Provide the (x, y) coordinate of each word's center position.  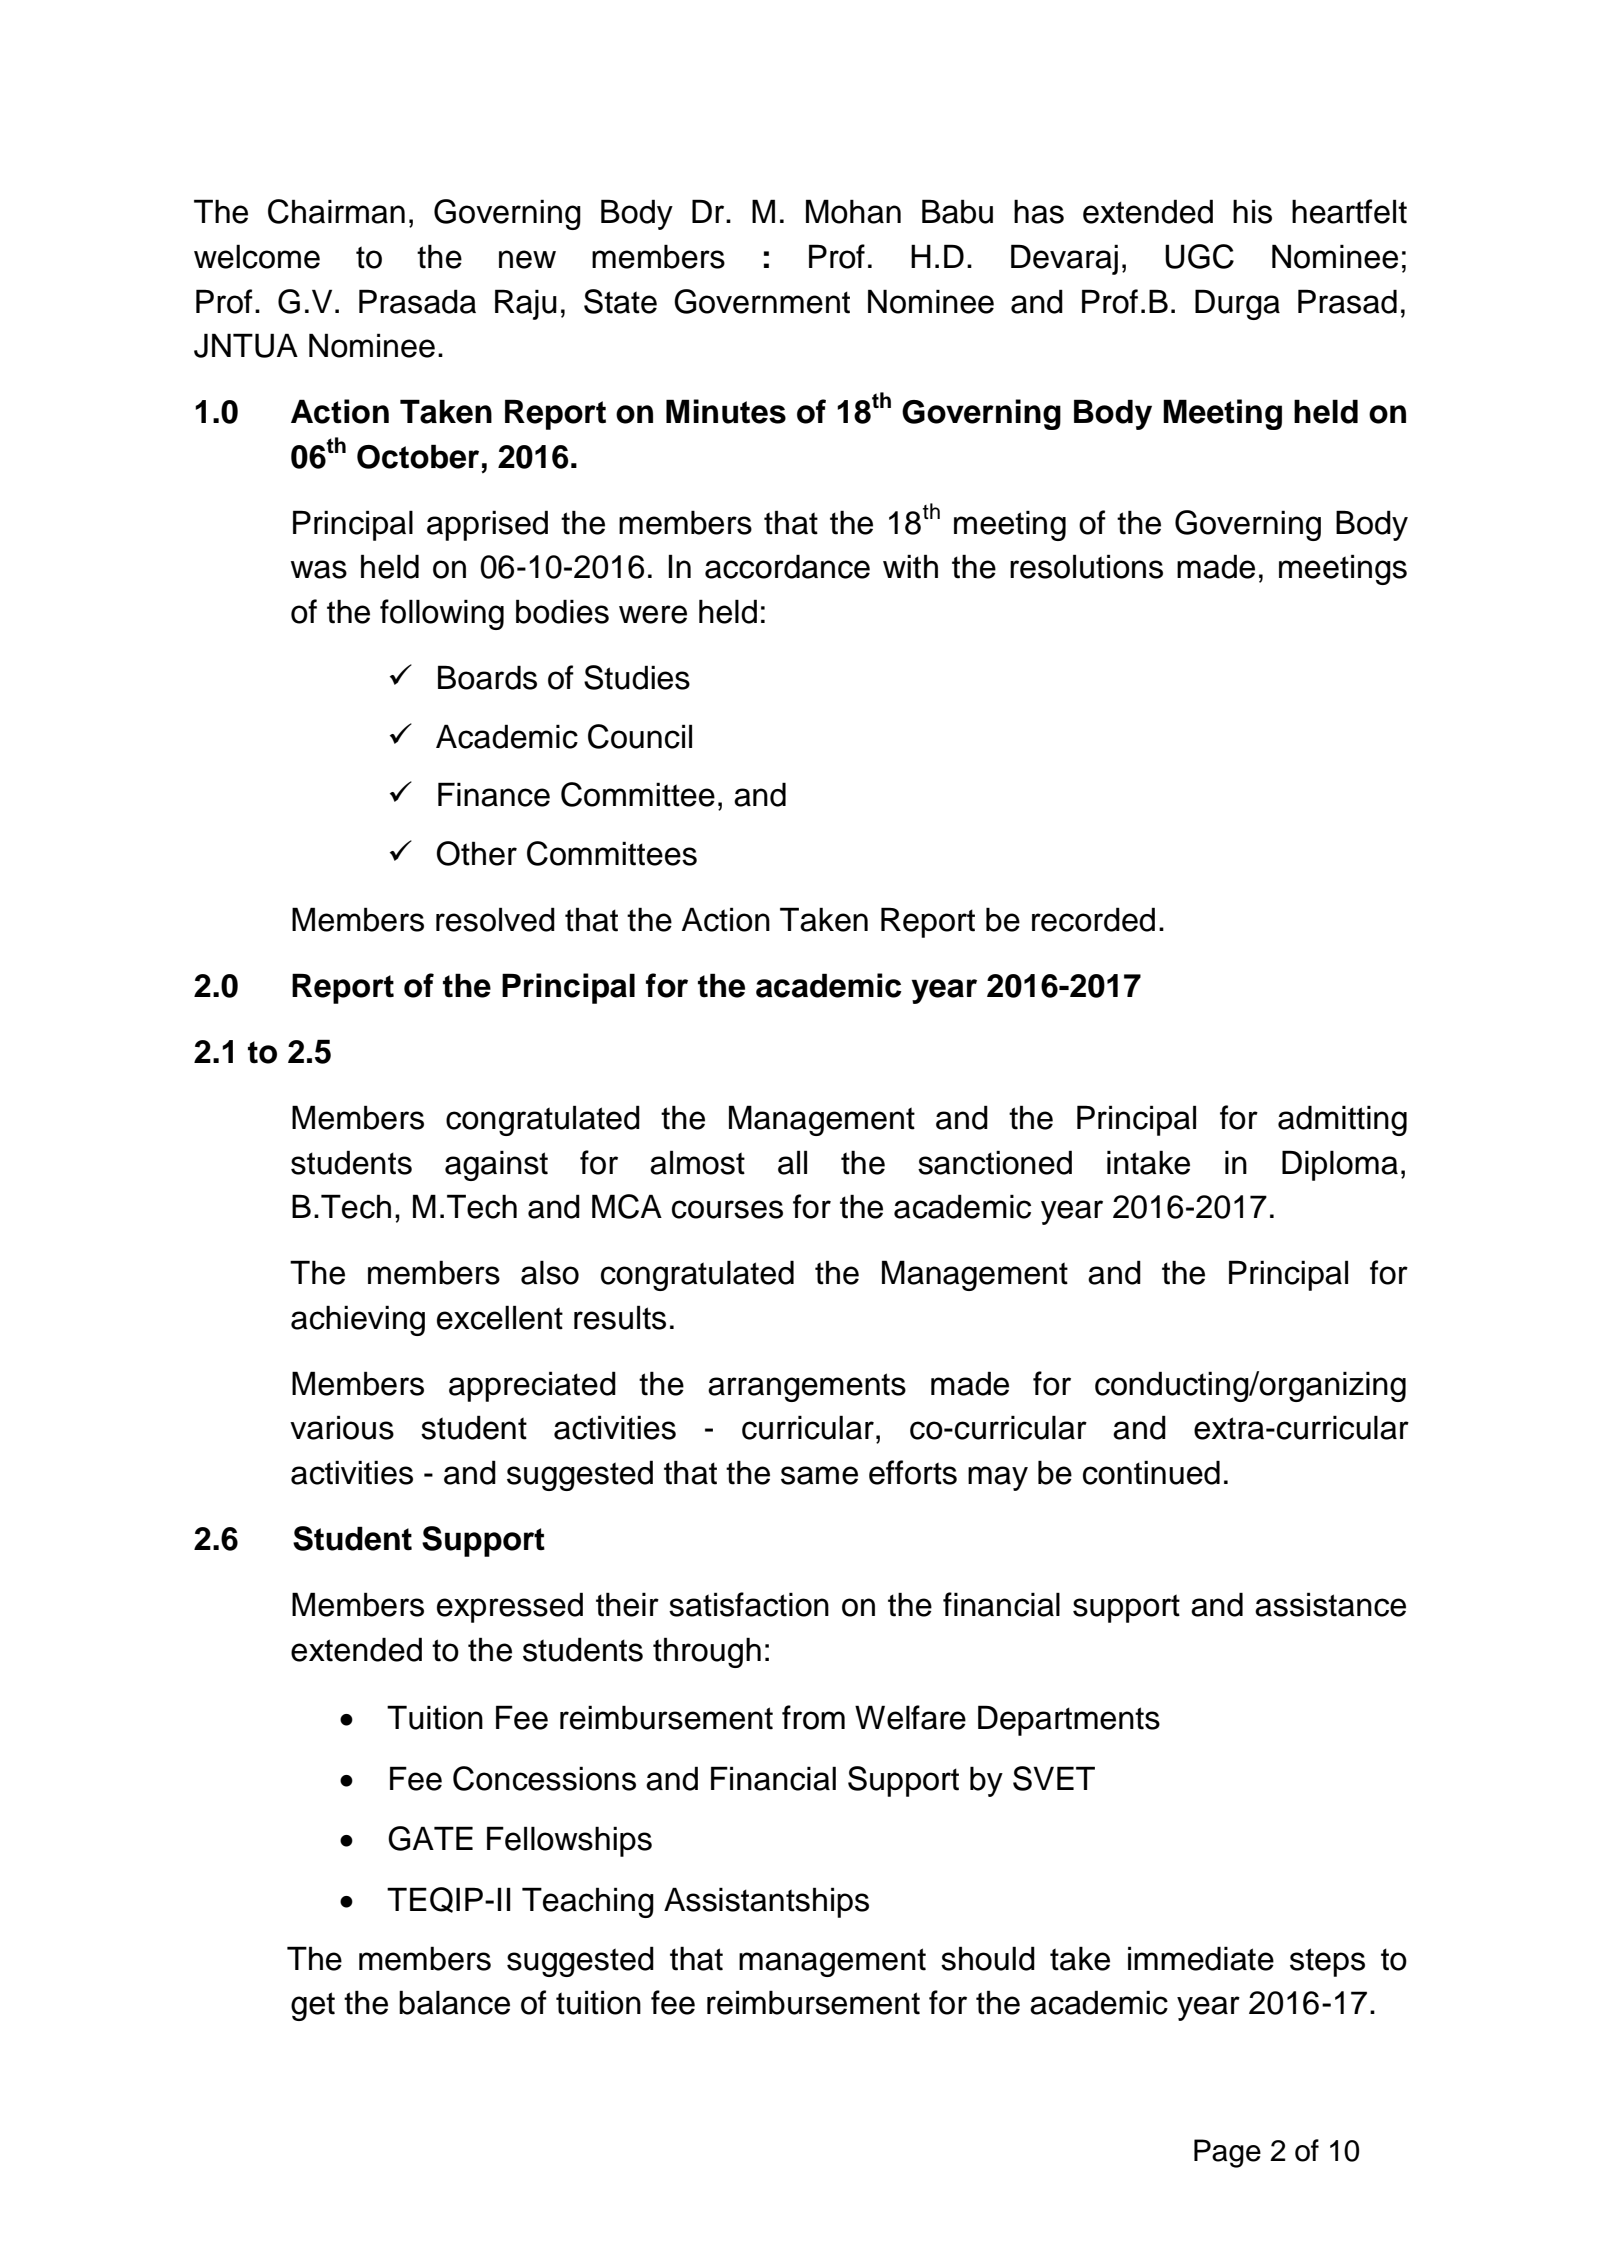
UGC (1199, 256)
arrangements (807, 1387)
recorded (1093, 919)
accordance (787, 566)
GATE (430, 1838)
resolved (495, 919)
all (792, 1162)
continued (1151, 1472)
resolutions (1086, 566)
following (442, 614)
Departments (1069, 1720)
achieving (358, 1320)
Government (762, 301)
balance (454, 2002)
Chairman (336, 211)
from (813, 1717)
